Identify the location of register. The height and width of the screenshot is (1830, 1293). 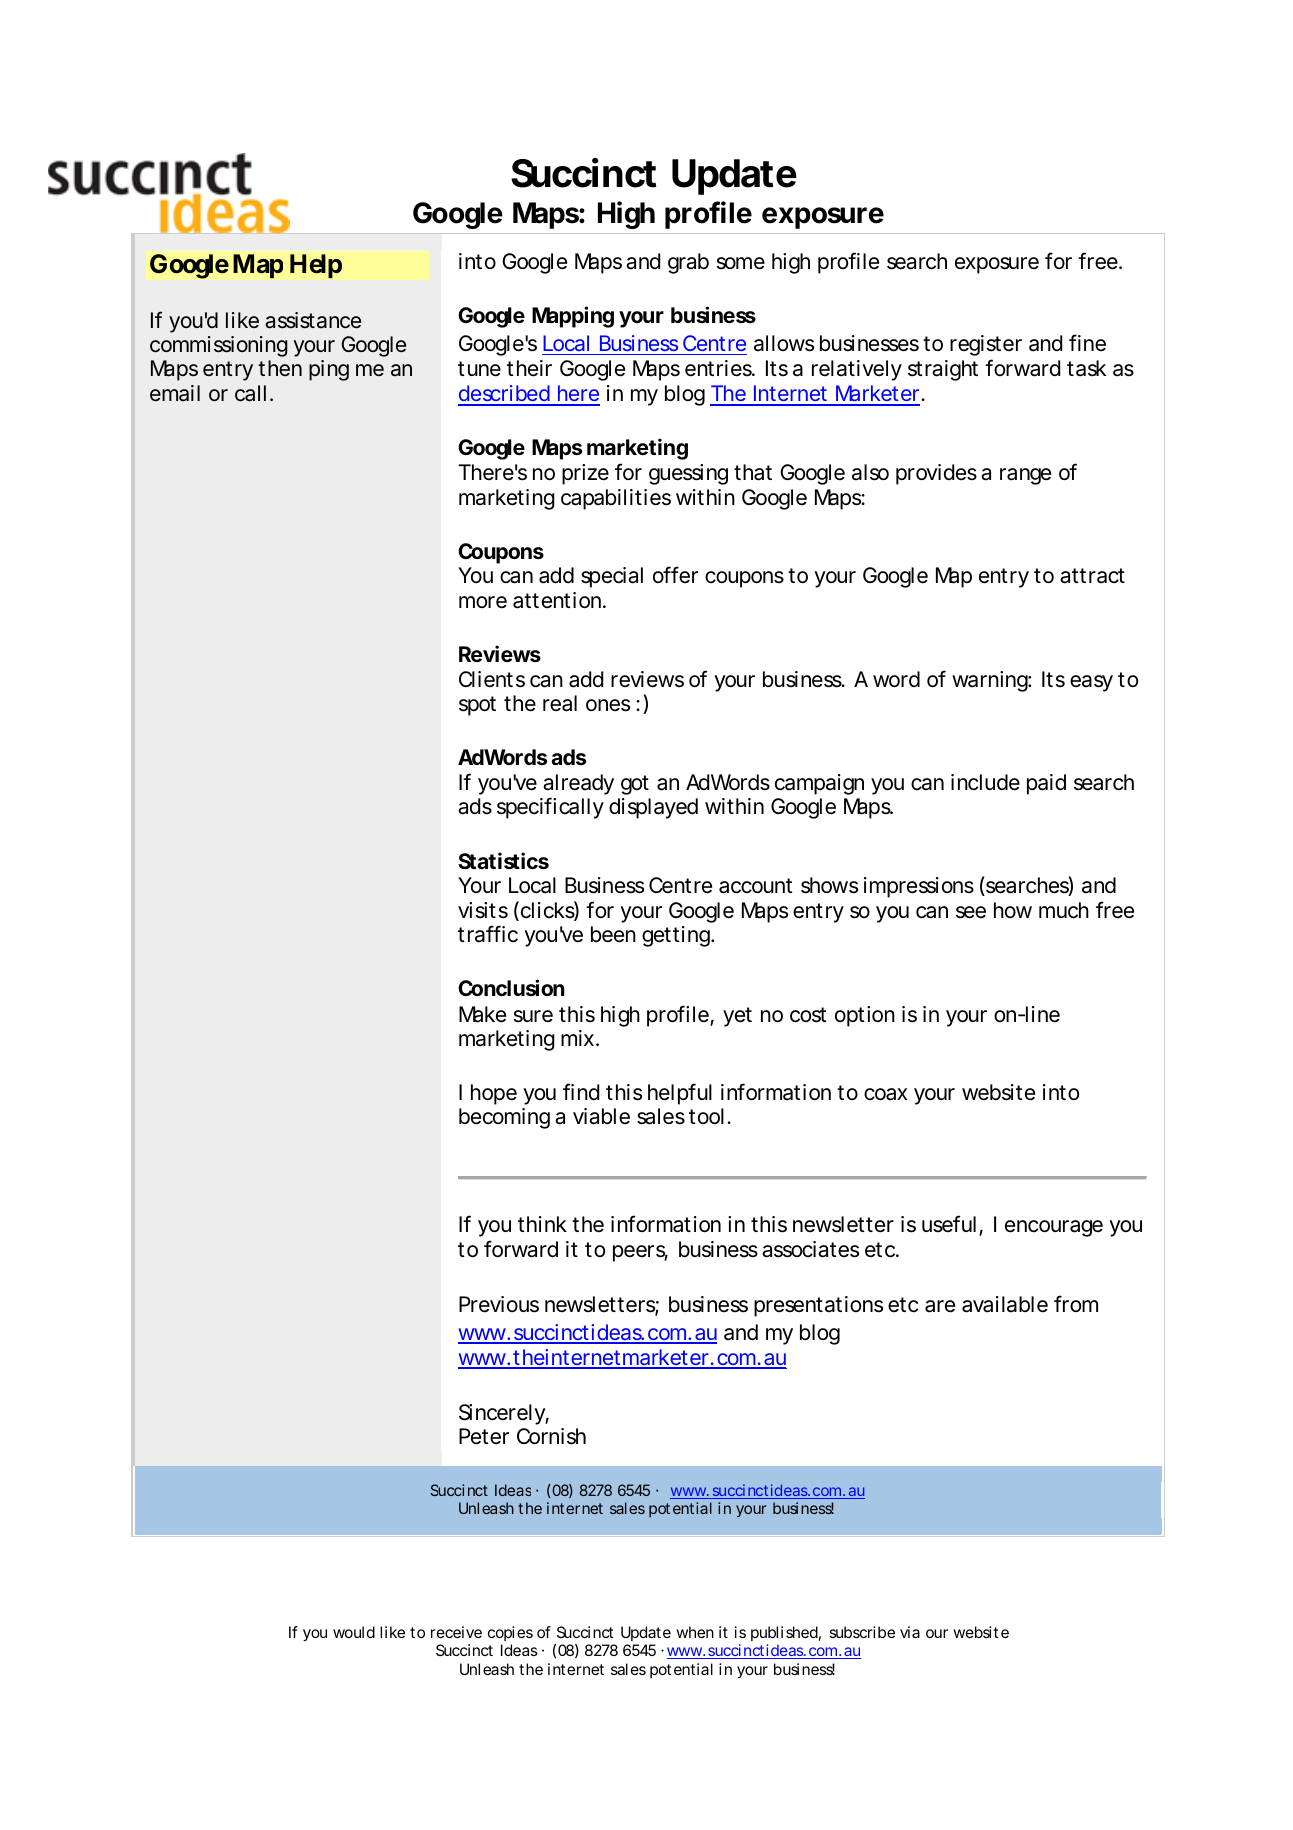
(986, 345).
